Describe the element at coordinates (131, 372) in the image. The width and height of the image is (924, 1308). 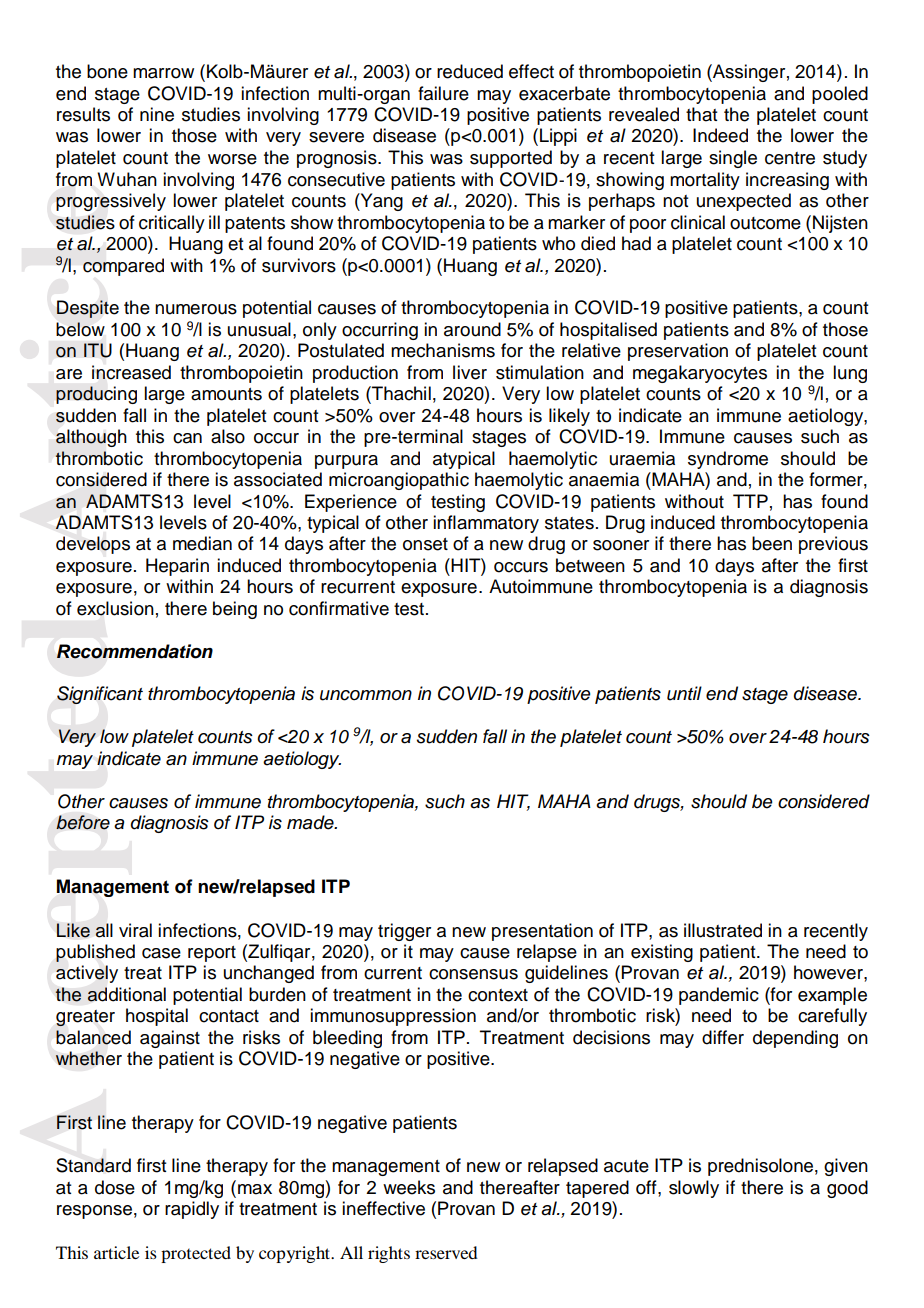
I see `increased` at that location.
